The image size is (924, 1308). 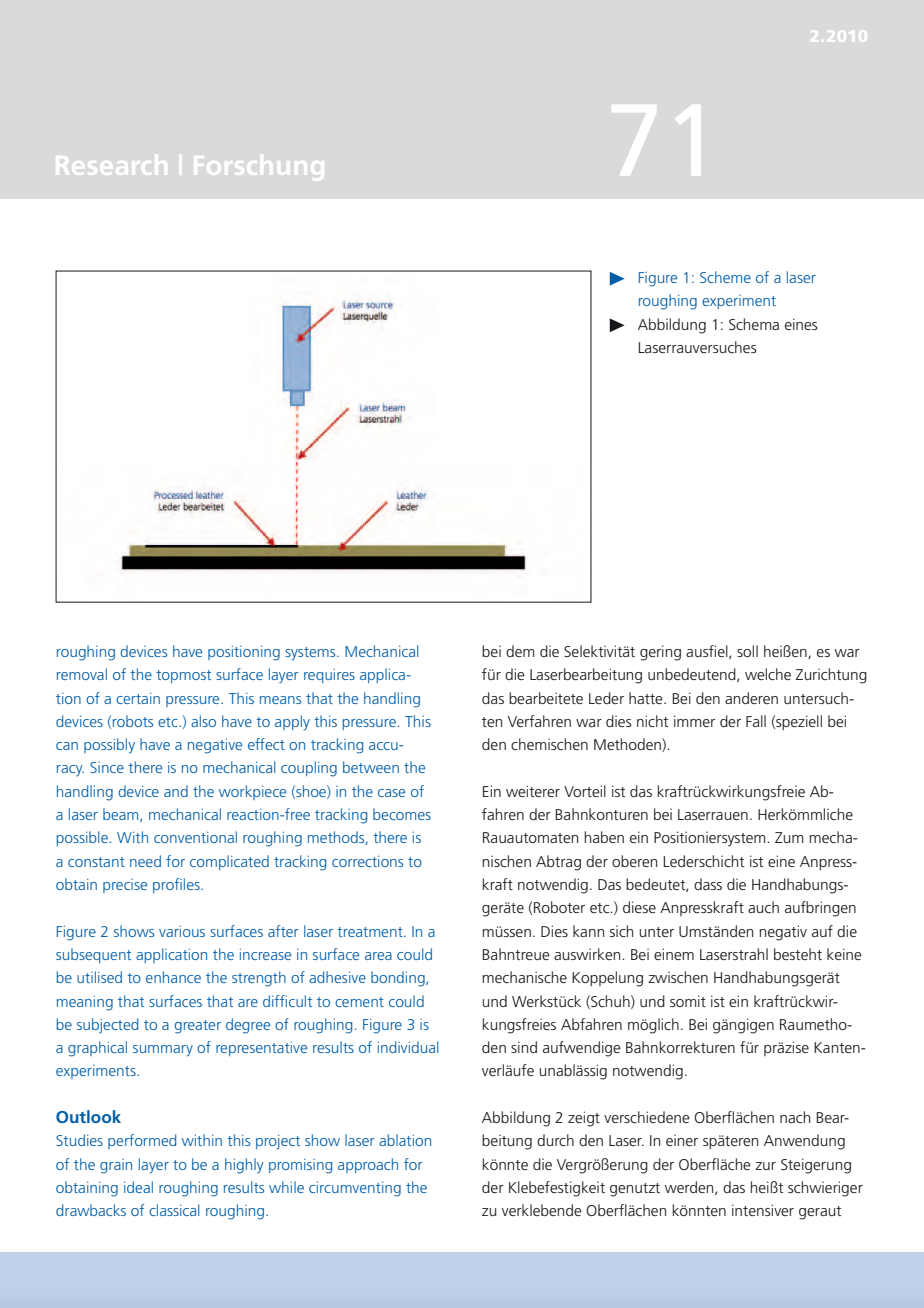 I want to click on Schema, so click(x=754, y=324).
